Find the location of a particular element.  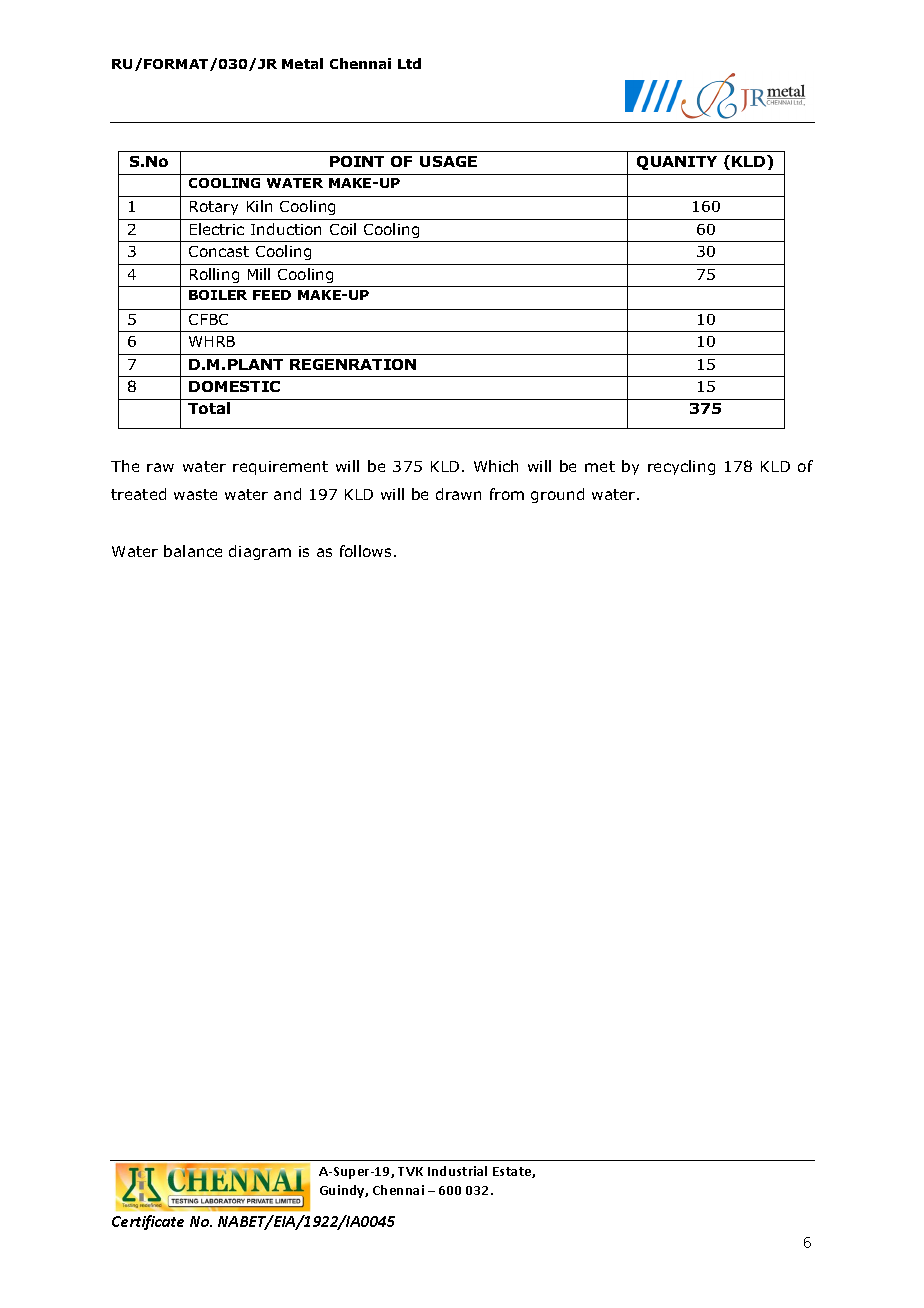

Industrial is located at coordinates (457, 1171).
